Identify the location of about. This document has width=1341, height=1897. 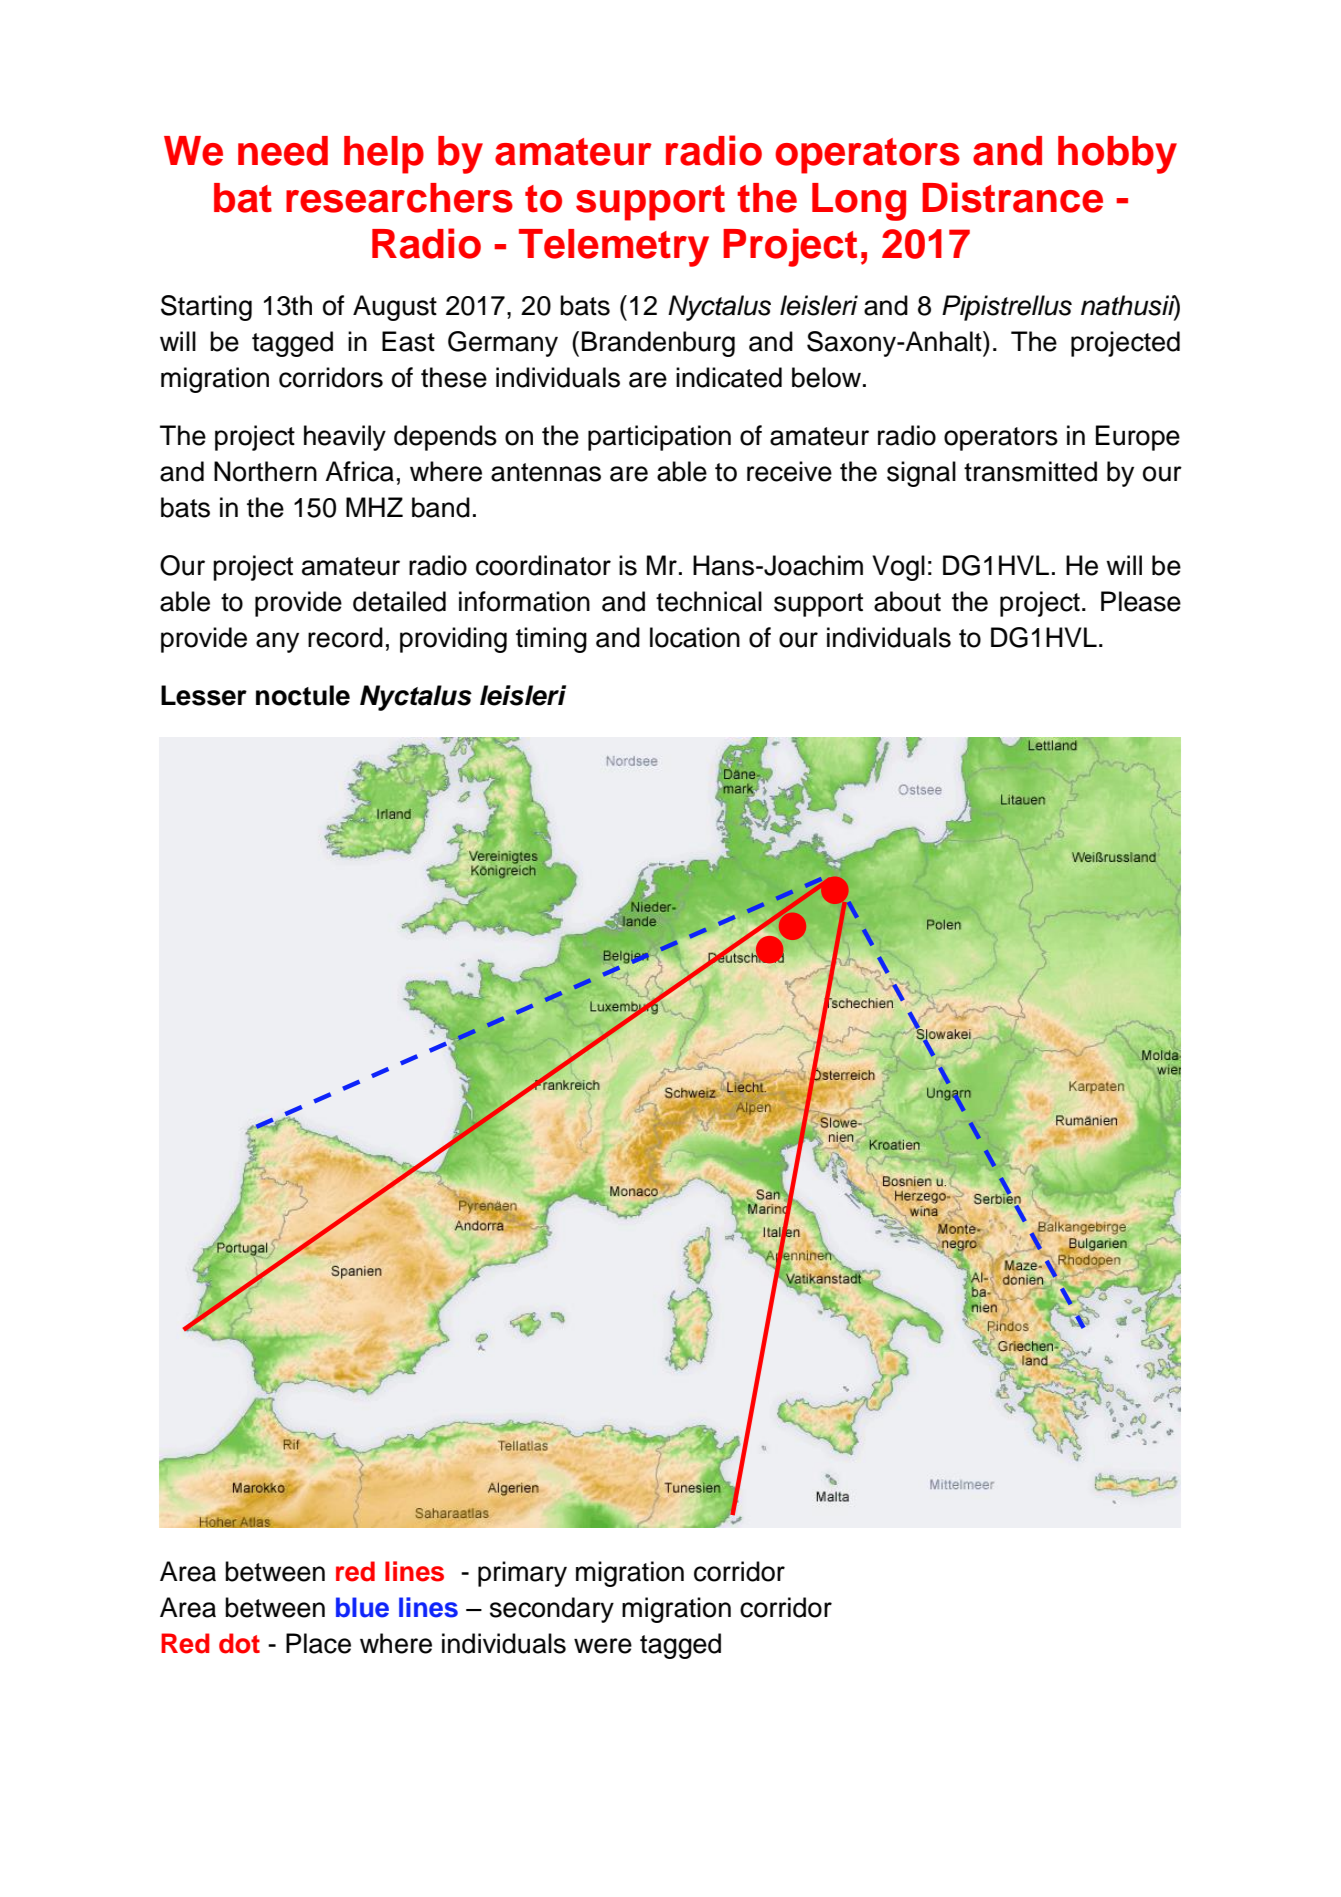
(907, 601).
